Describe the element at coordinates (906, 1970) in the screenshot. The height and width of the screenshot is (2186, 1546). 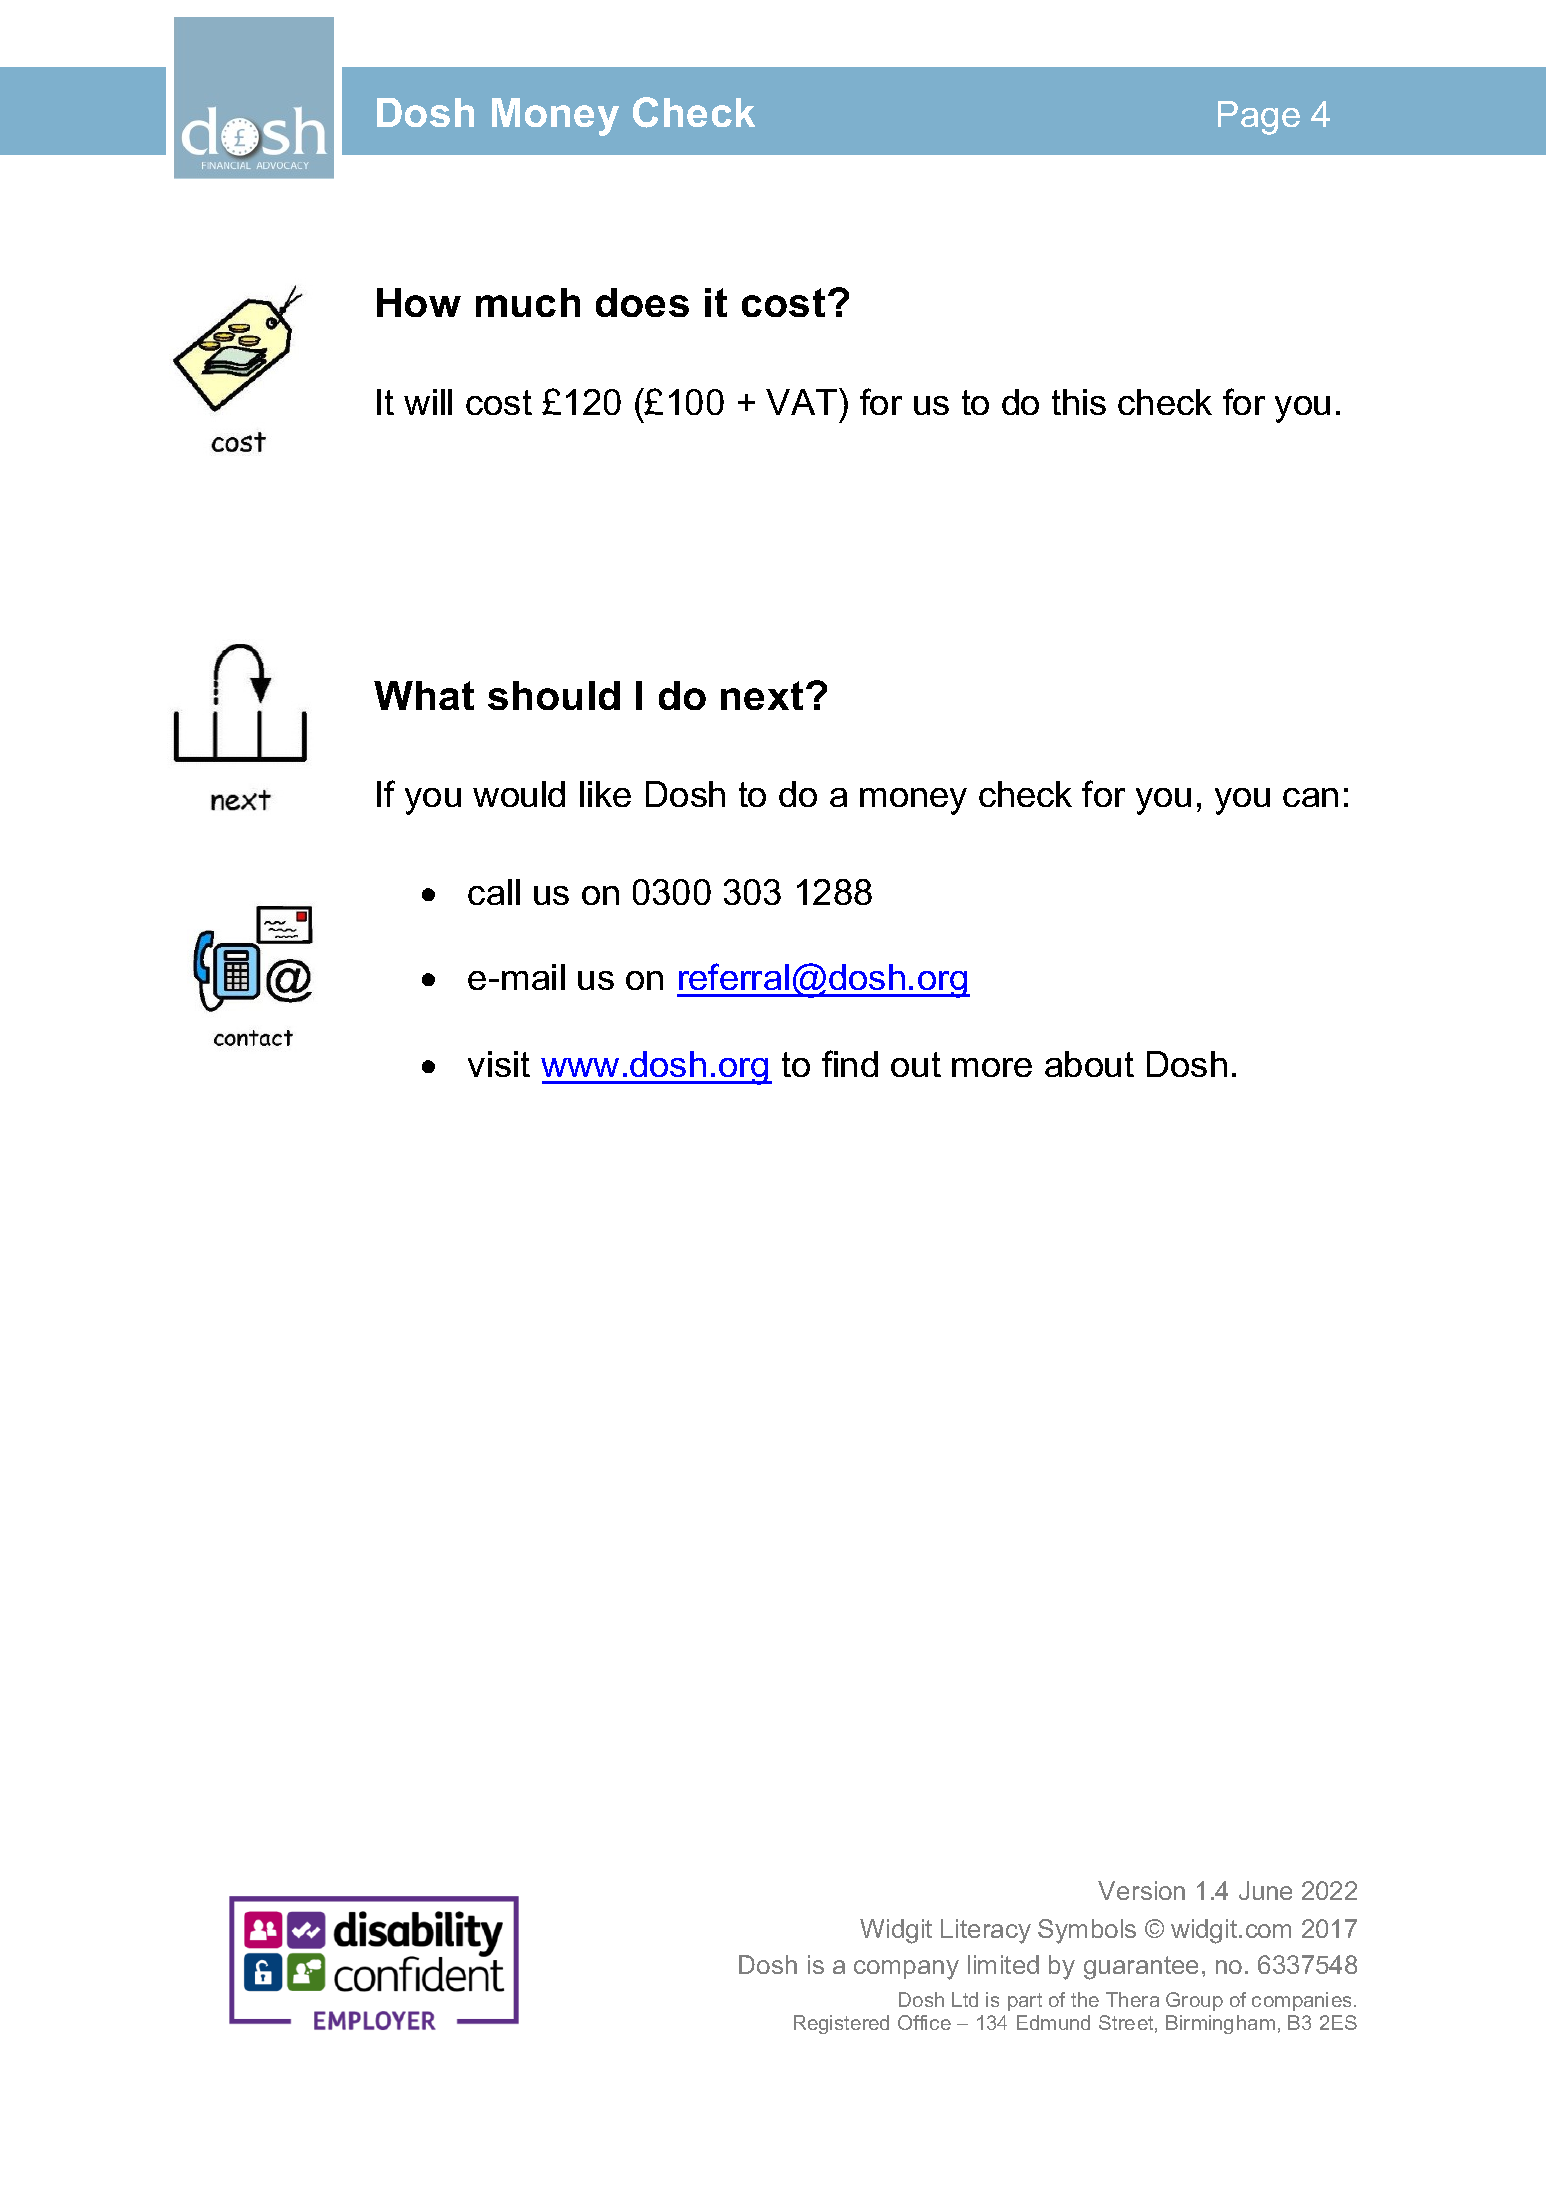
I see `company` at that location.
